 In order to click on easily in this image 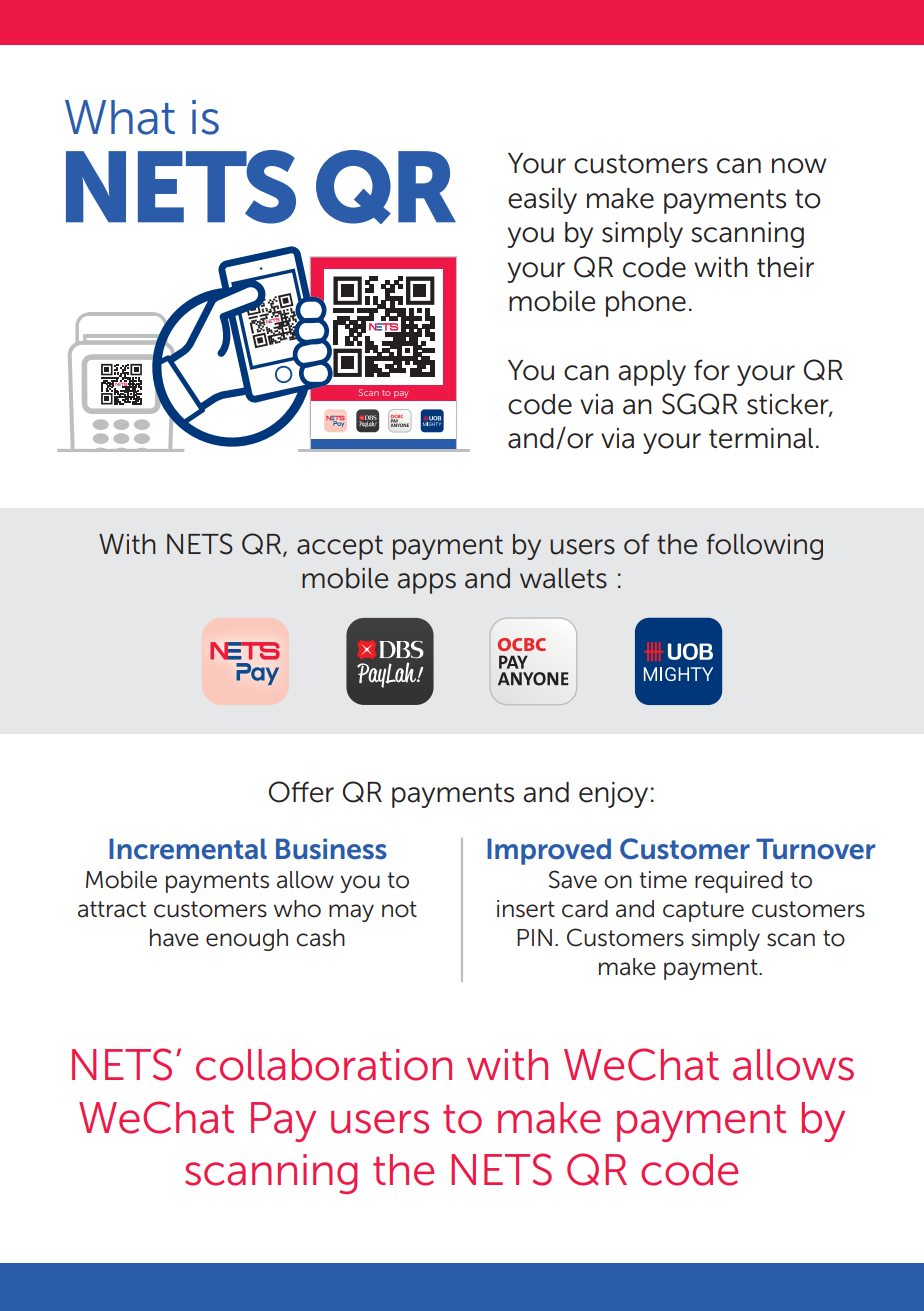, I will do `click(542, 201)`.
